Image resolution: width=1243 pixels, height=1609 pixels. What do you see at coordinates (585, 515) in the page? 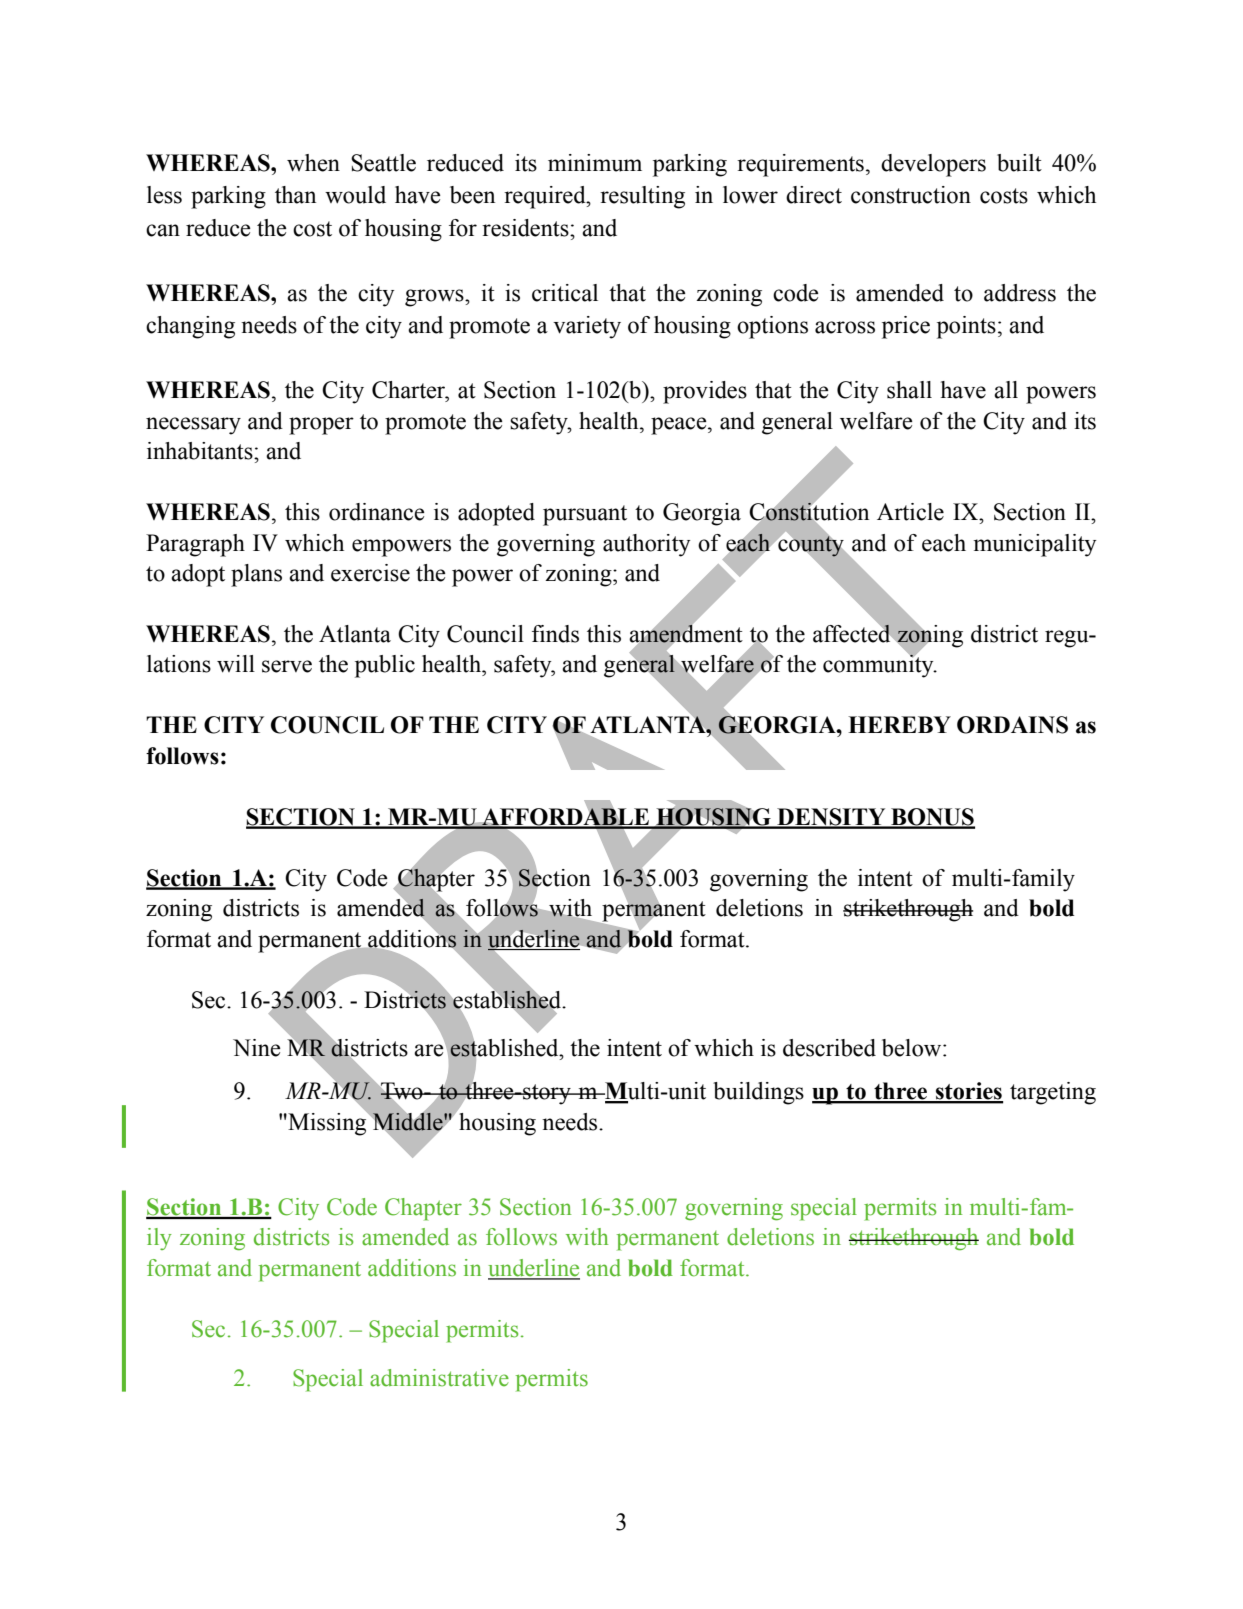
I see `pursuant` at bounding box center [585, 515].
